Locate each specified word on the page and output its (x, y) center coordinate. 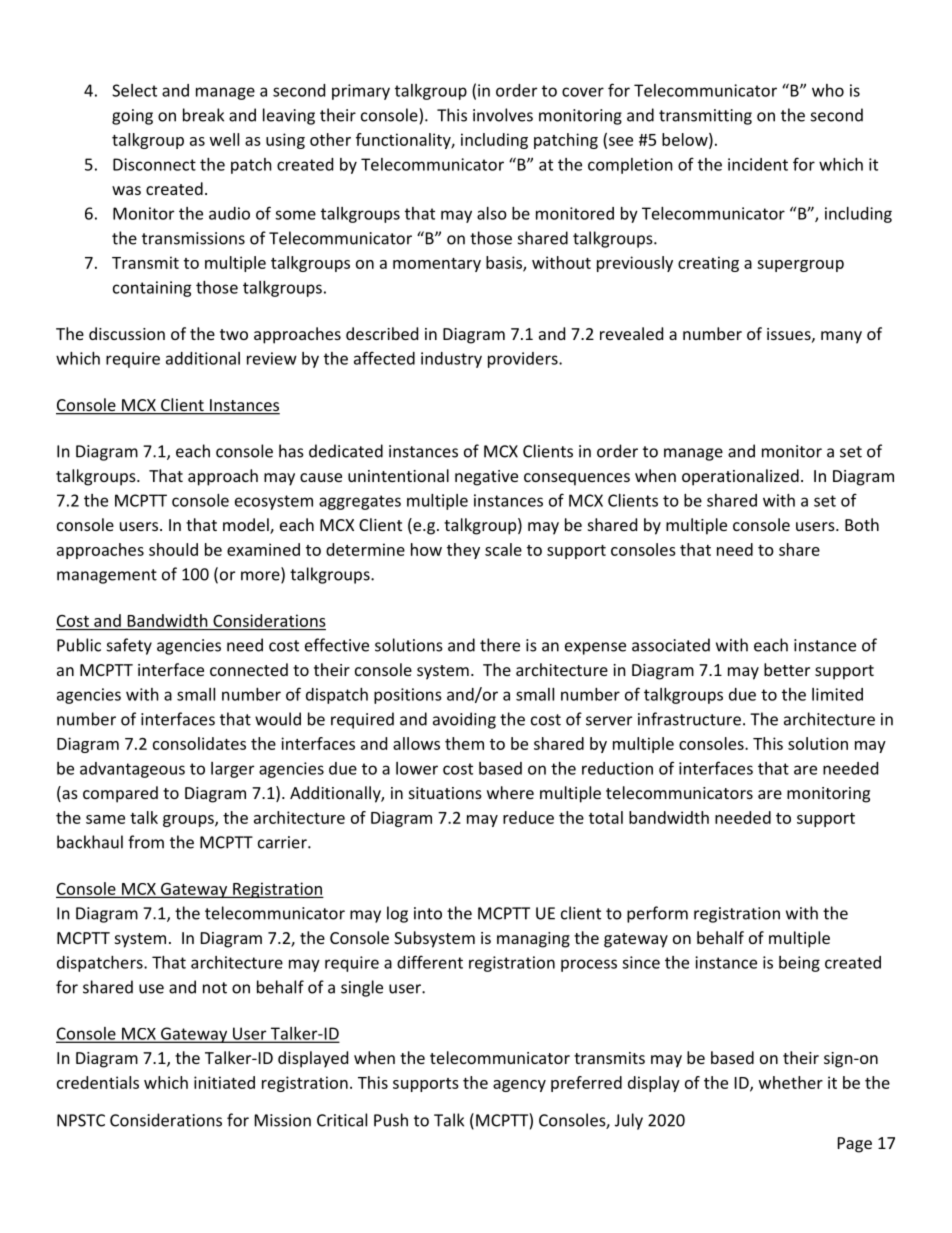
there (500, 645)
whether (791, 1082)
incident (758, 164)
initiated (224, 1082)
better (787, 669)
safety (129, 646)
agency (519, 1086)
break (203, 115)
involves (503, 115)
